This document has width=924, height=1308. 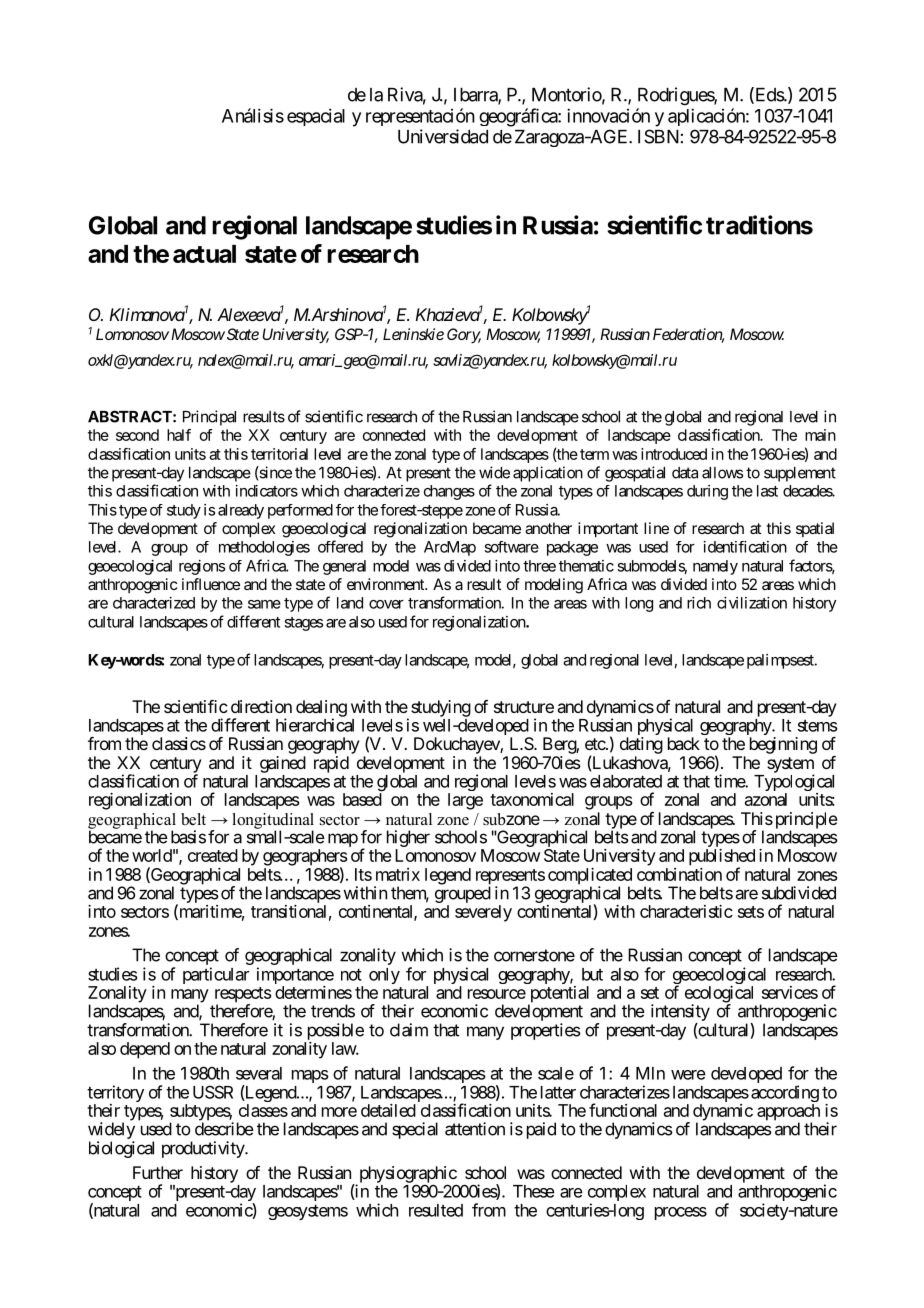 What do you see at coordinates (443, 136) in the document?
I see `Universidad` at bounding box center [443, 136].
